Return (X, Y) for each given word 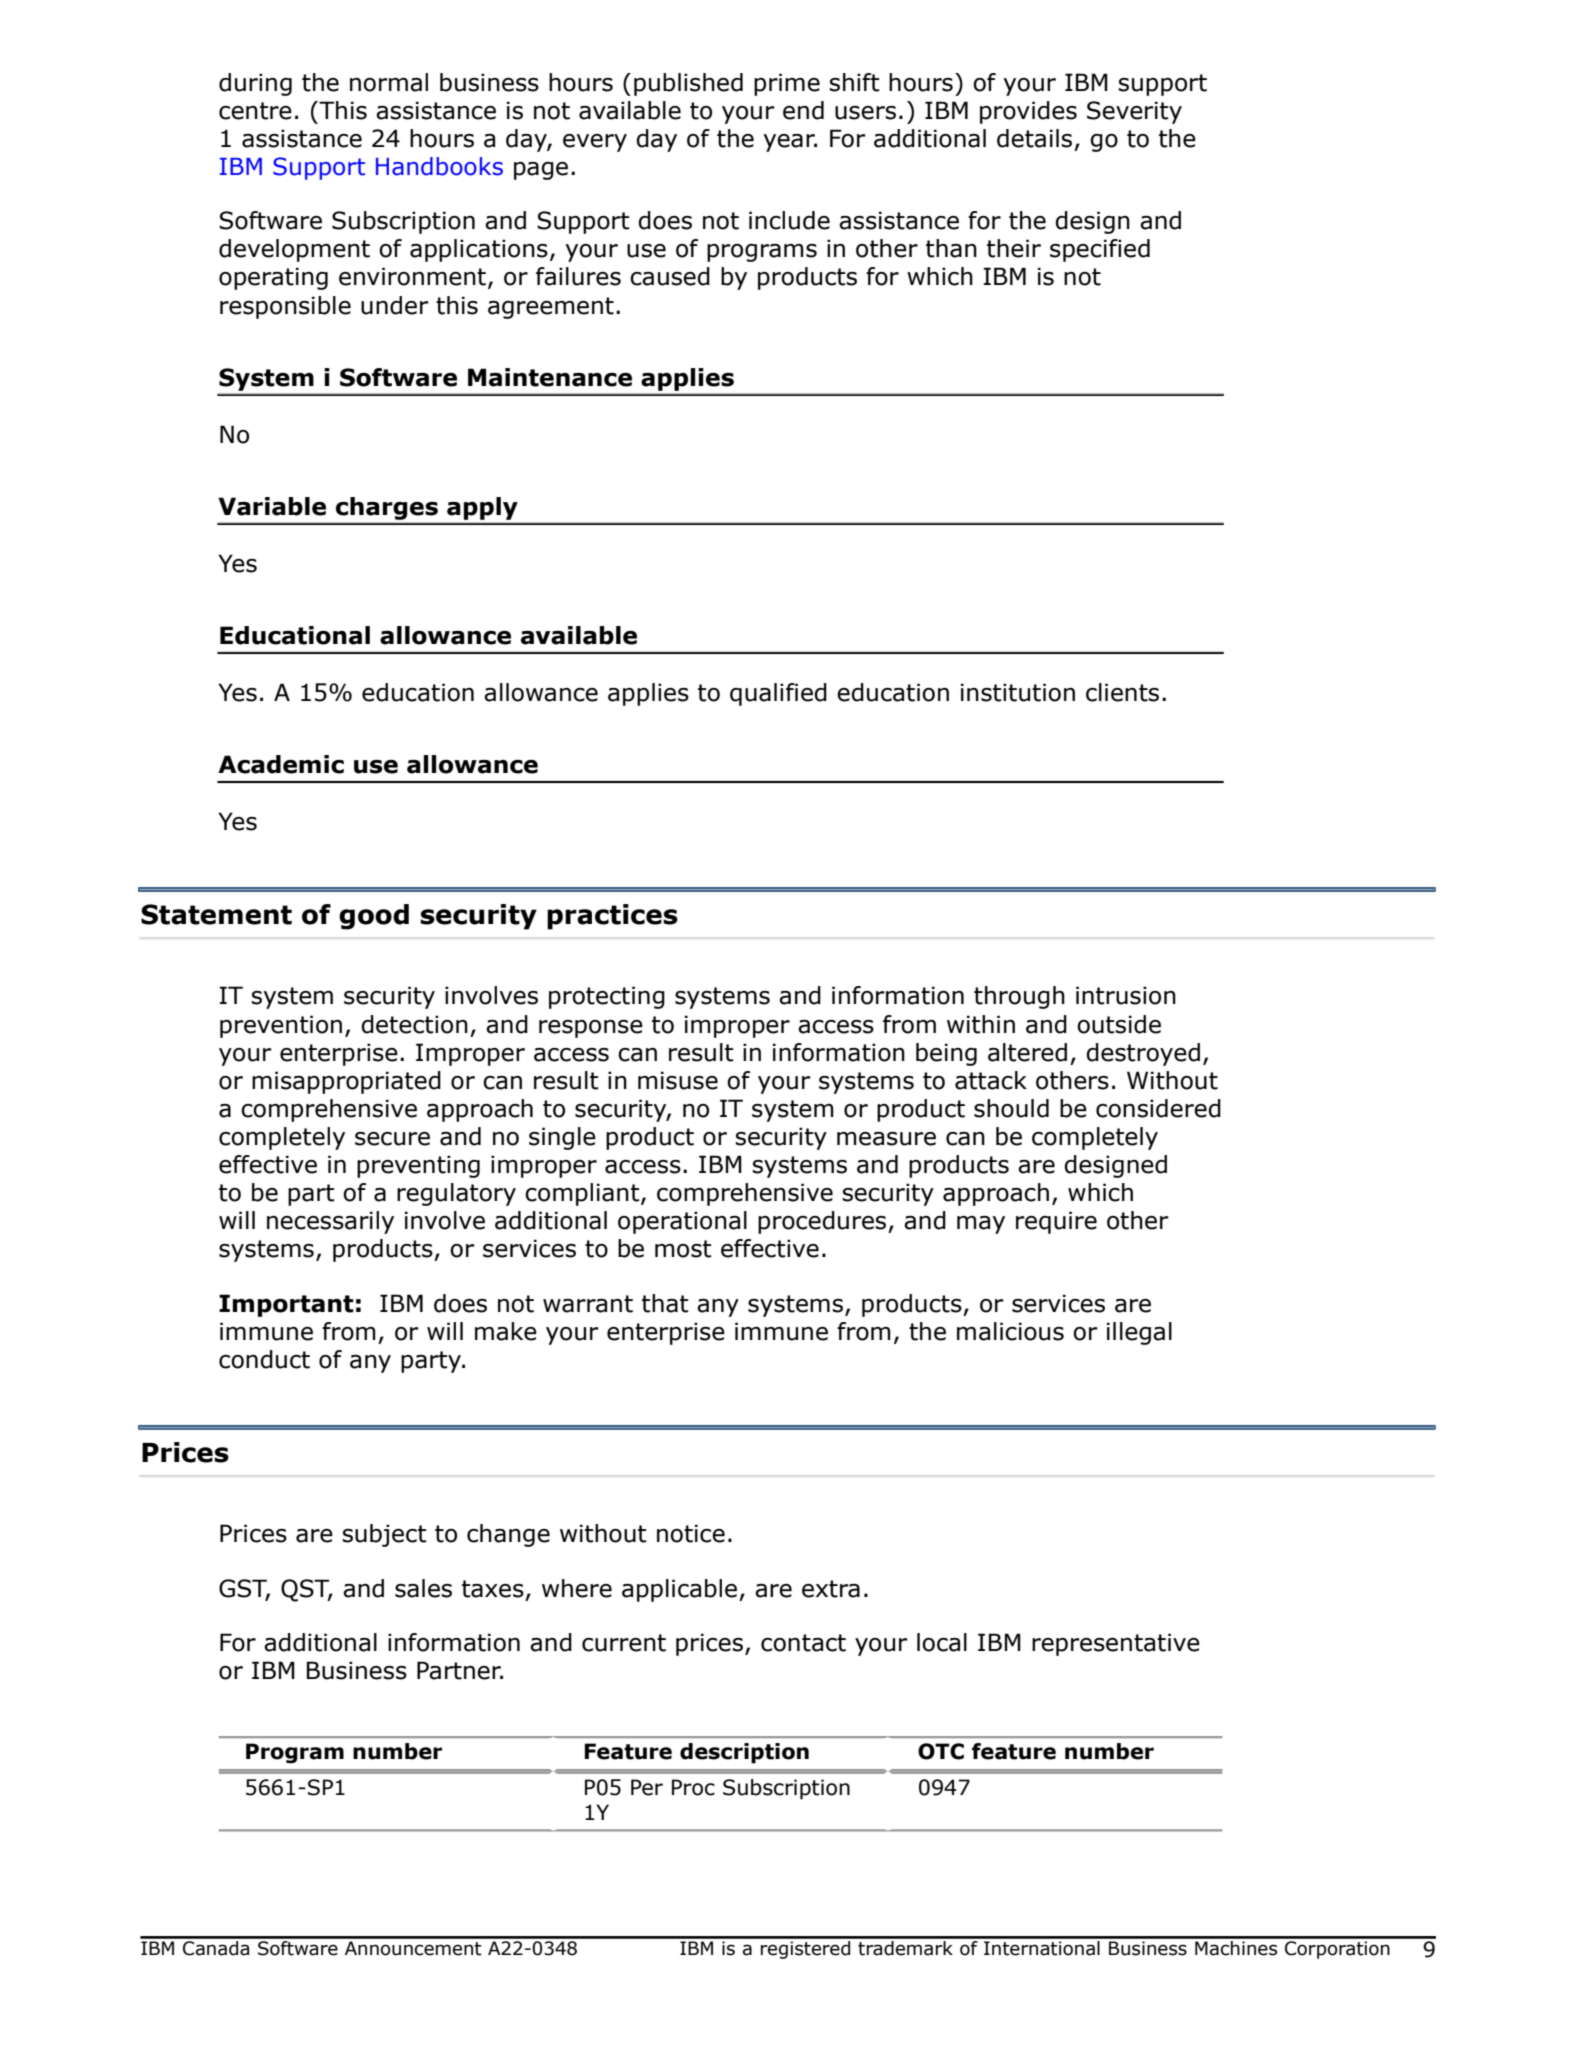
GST (244, 1589)
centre (255, 111)
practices (612, 917)
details (1034, 138)
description (744, 1753)
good (374, 917)
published (688, 84)
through (1019, 997)
